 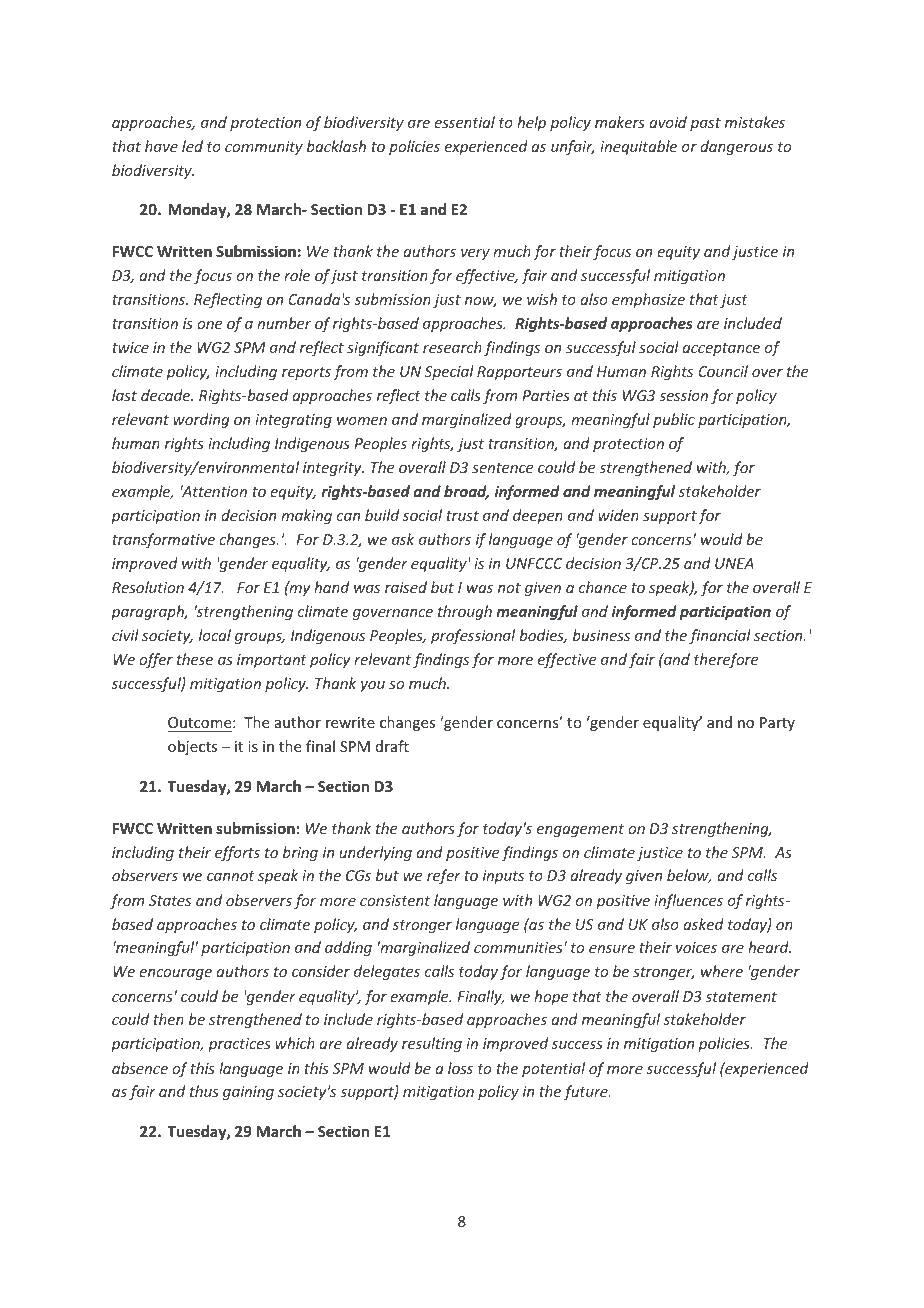 I want to click on loss, so click(x=460, y=1068).
